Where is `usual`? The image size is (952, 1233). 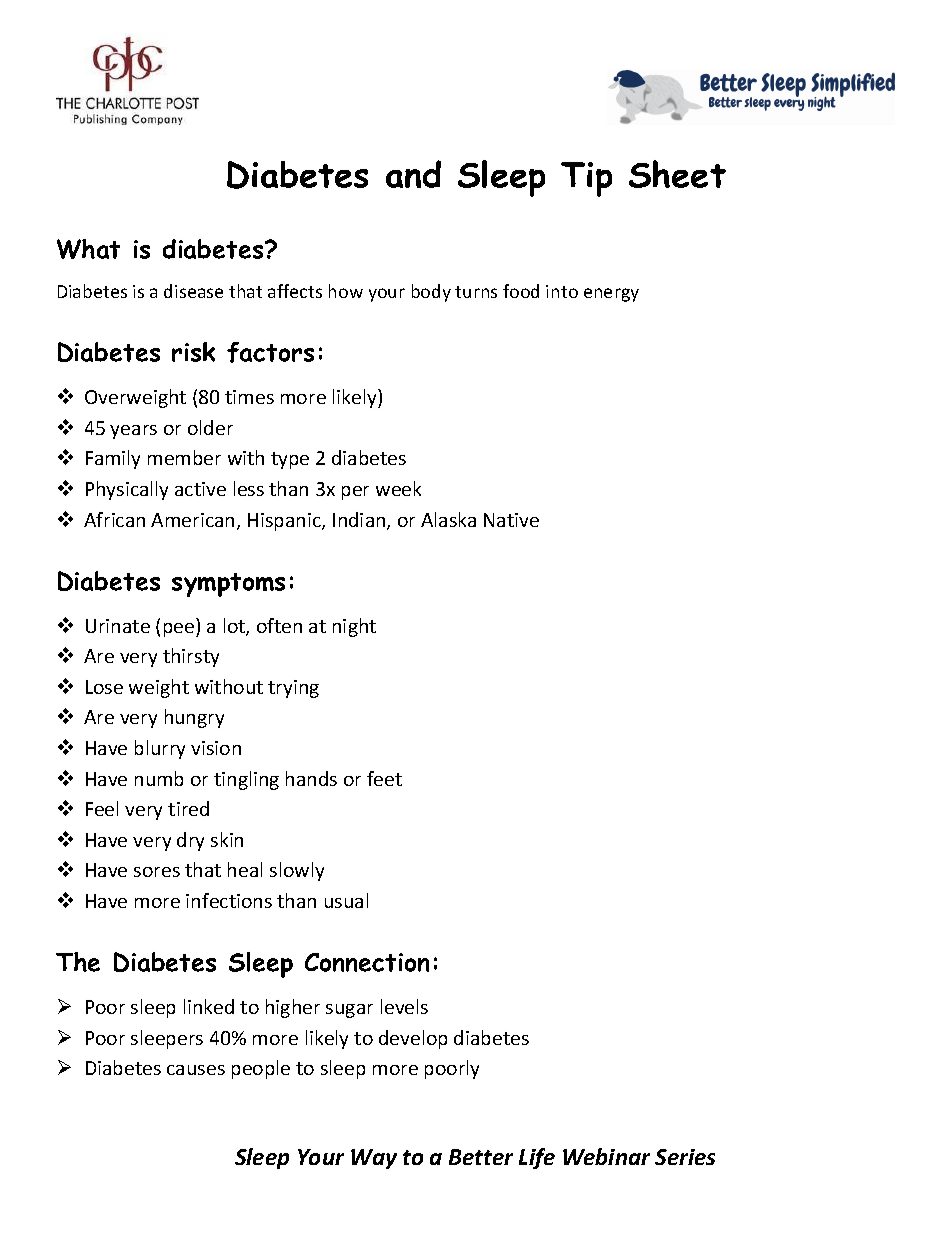
usual is located at coordinates (346, 900).
